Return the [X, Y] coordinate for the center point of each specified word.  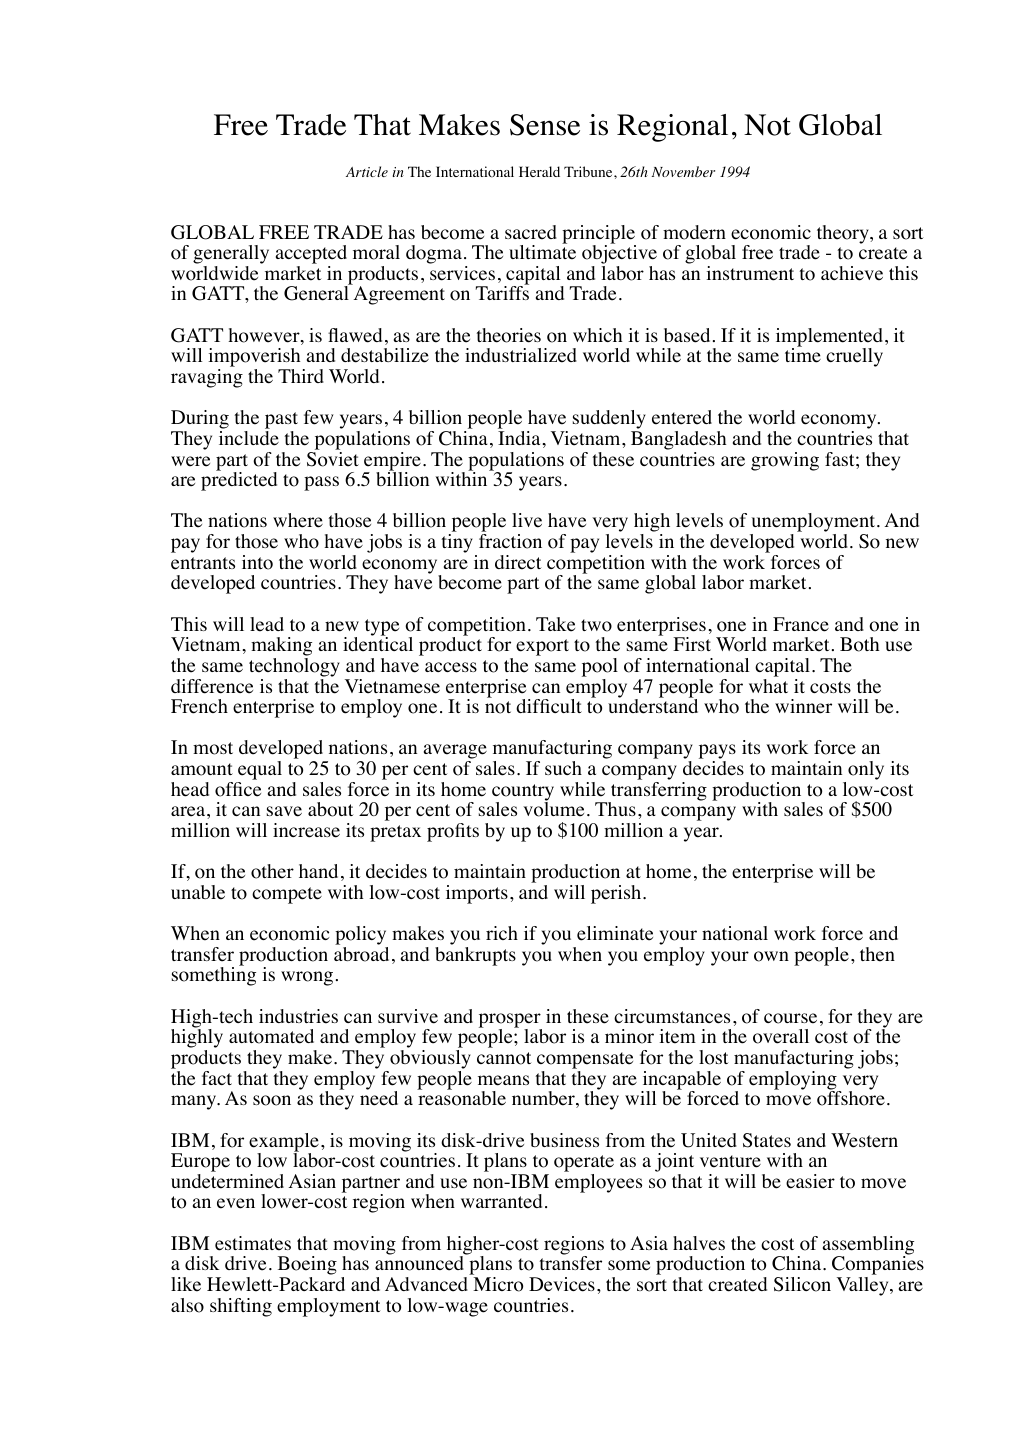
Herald [539, 171]
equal [259, 772]
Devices [562, 1284]
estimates [253, 1243]
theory [844, 234]
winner [803, 706]
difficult [549, 706]
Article [367, 171]
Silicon [802, 1284]
